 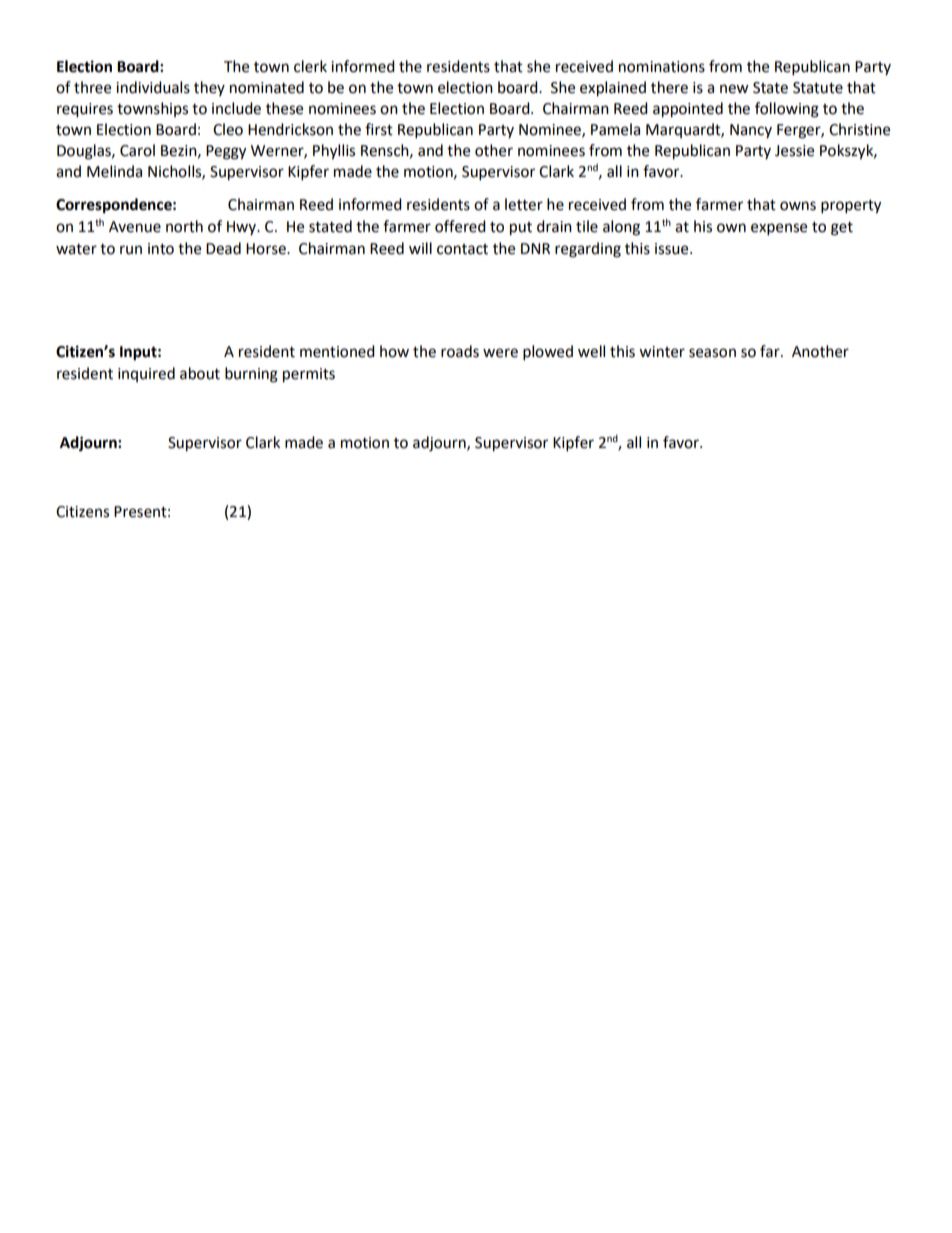 What do you see at coordinates (851, 207) in the screenshot?
I see `property` at bounding box center [851, 207].
